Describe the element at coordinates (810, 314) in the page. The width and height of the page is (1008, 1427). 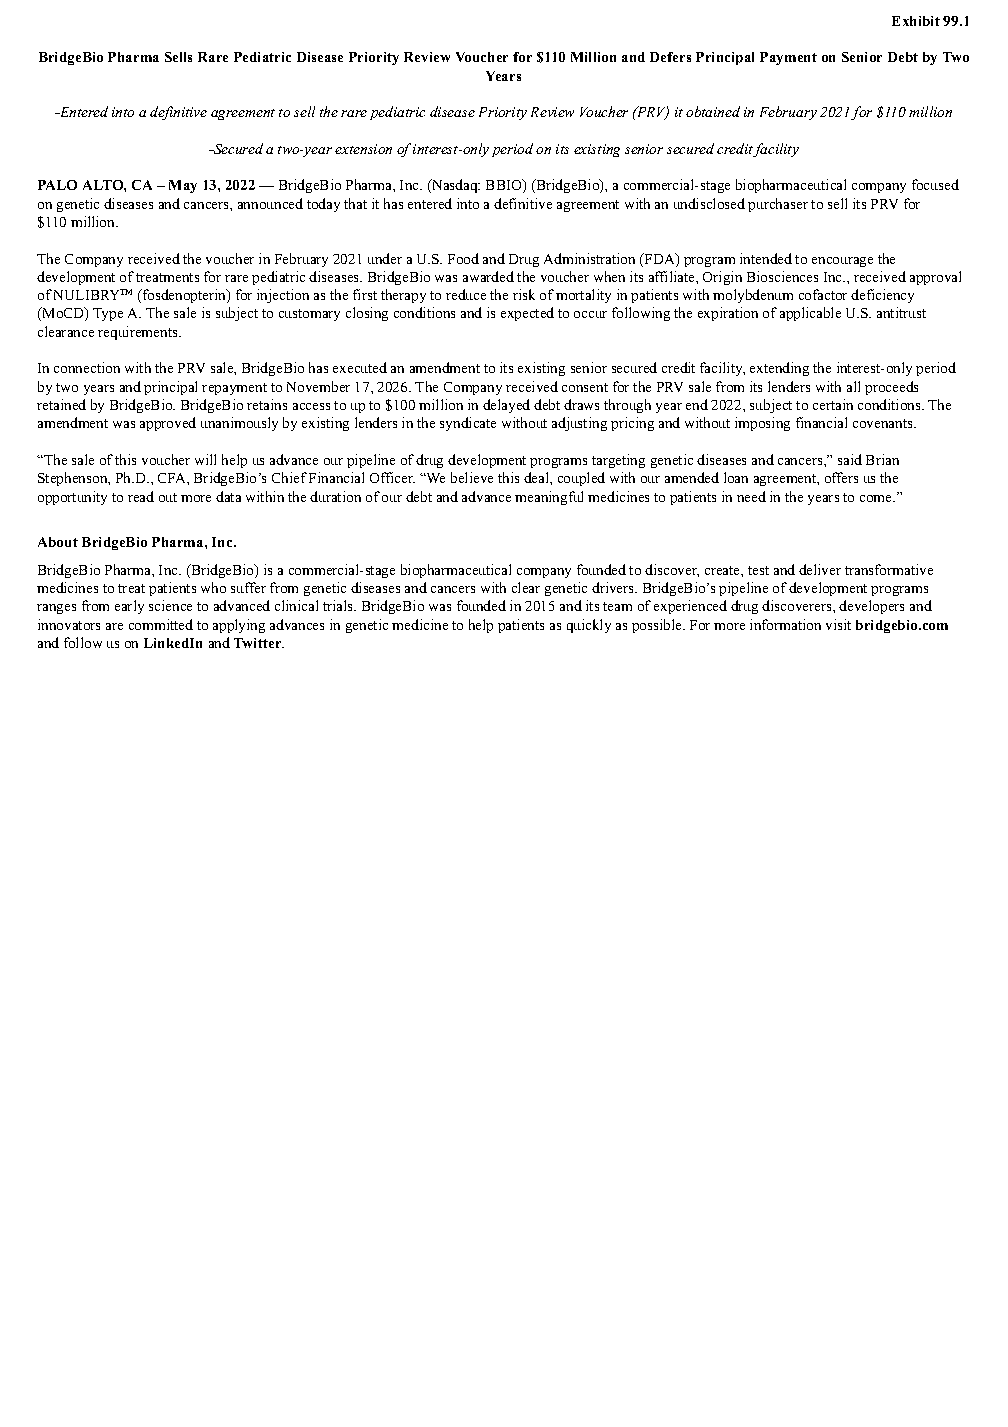
I see `applicable` at that location.
